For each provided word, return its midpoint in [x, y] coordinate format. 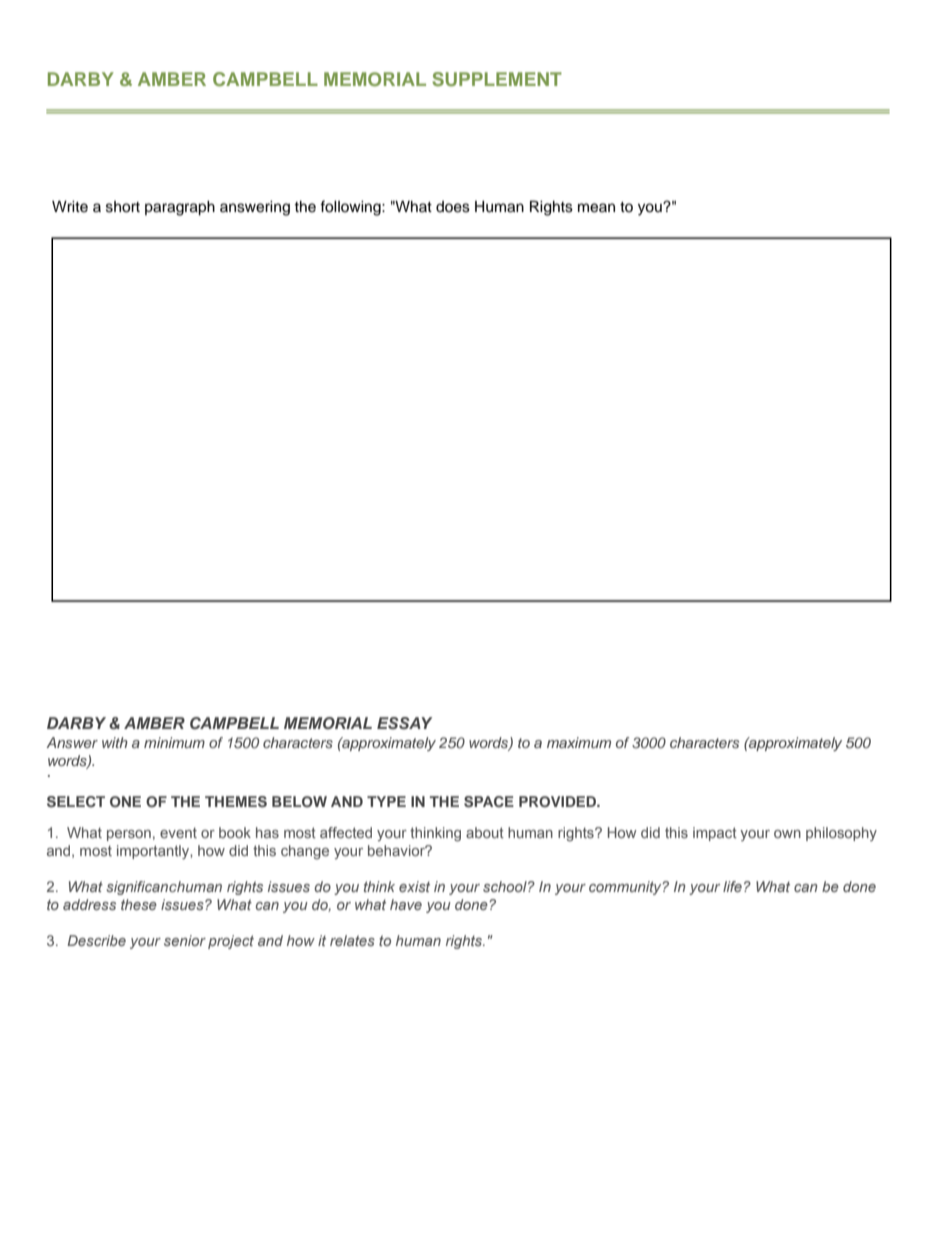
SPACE [489, 802]
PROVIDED [558, 802]
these [139, 904]
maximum [579, 742]
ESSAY [404, 723]
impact [715, 834]
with [115, 742]
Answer [72, 742]
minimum [174, 742]
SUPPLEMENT [497, 79]
